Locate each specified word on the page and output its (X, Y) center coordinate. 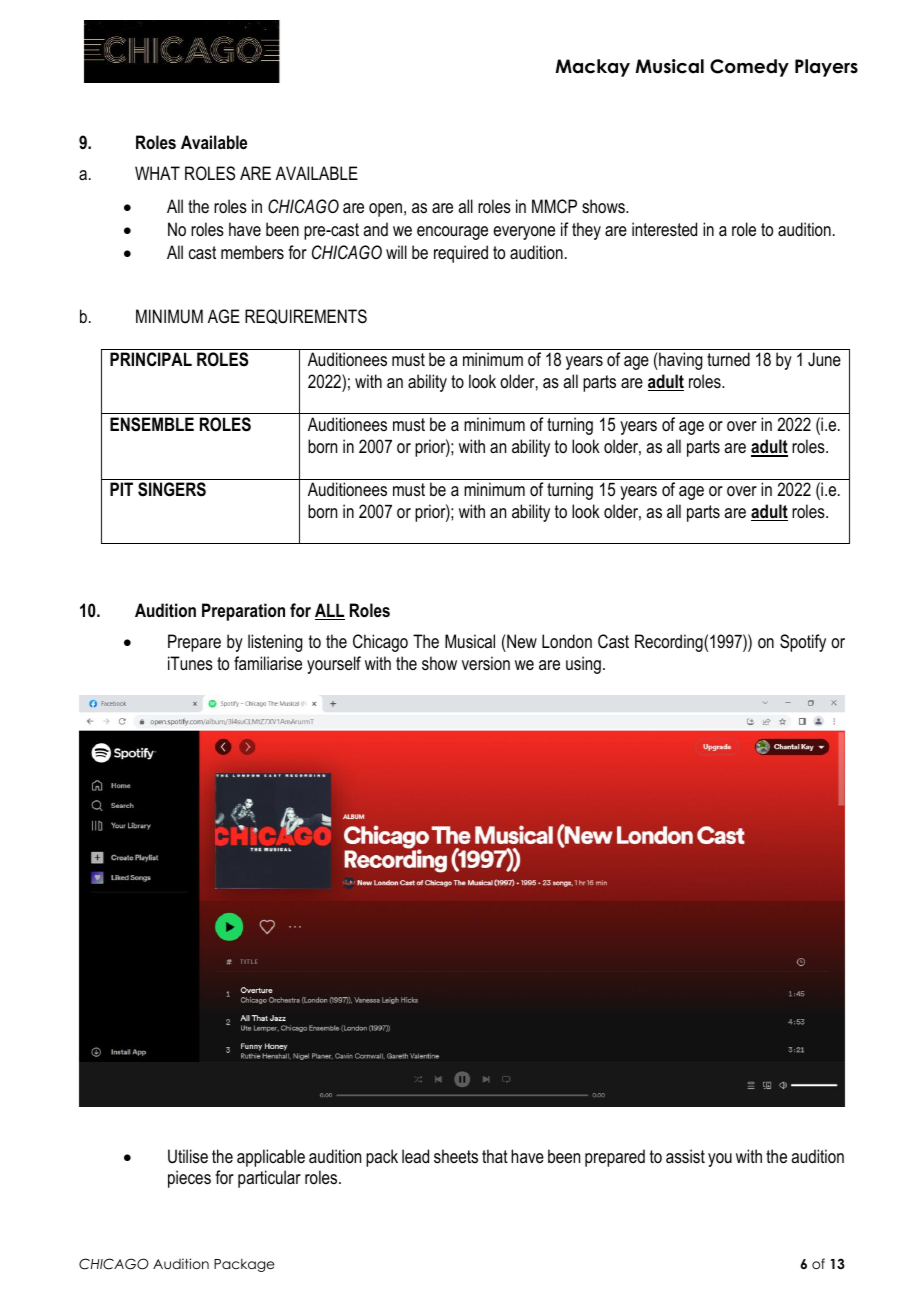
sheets (456, 1156)
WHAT (157, 173)
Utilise (188, 1156)
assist (685, 1156)
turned (728, 359)
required (461, 254)
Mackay (593, 68)
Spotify (803, 643)
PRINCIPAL (151, 359)
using (583, 665)
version (486, 663)
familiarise (268, 663)
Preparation (243, 612)
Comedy (749, 68)
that (495, 1156)
